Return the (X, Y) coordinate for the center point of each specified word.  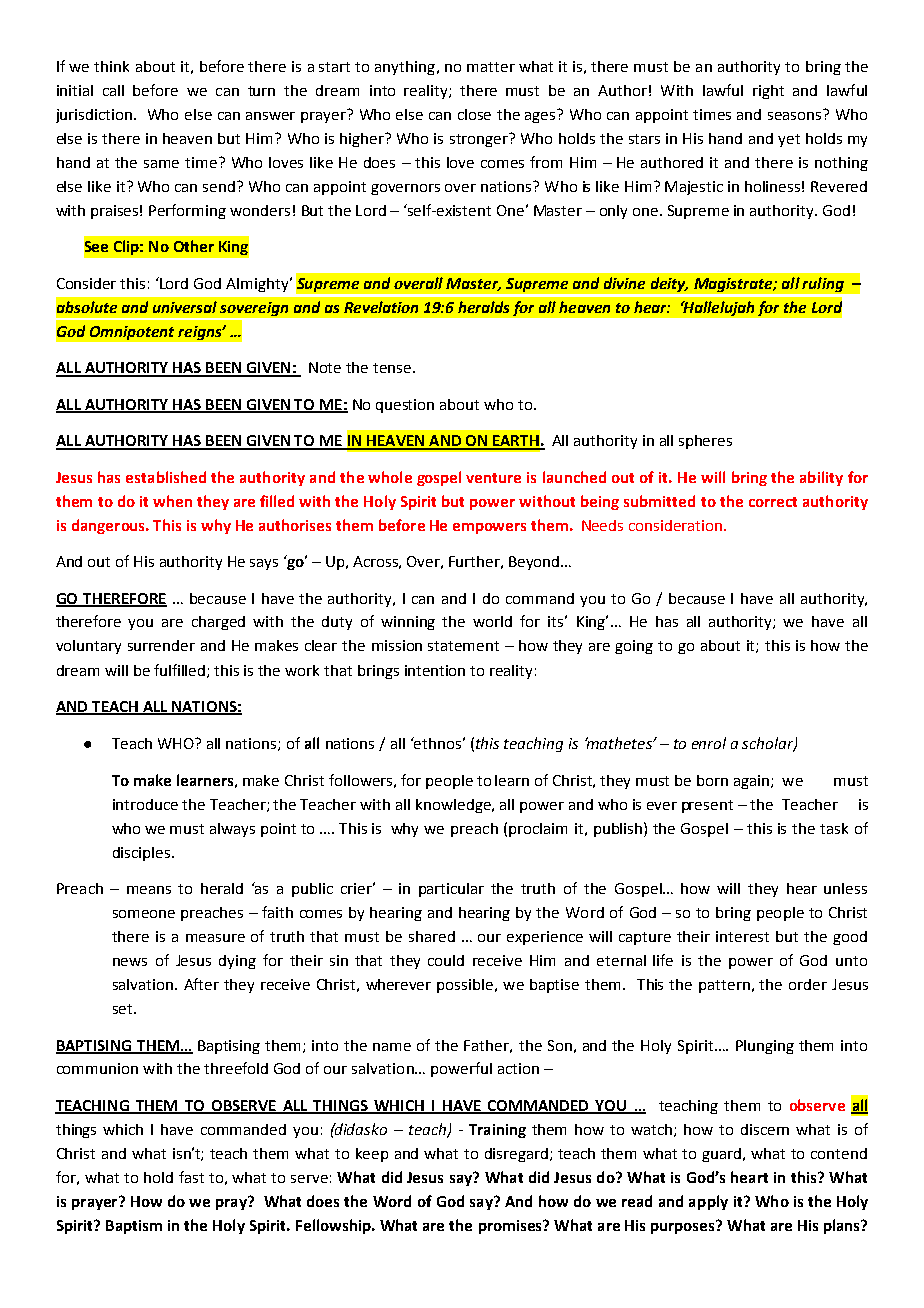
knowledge (454, 806)
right (768, 92)
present (707, 806)
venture (493, 478)
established (166, 477)
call (113, 90)
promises (511, 1227)
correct (773, 502)
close (474, 114)
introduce (145, 804)
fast (191, 1177)
